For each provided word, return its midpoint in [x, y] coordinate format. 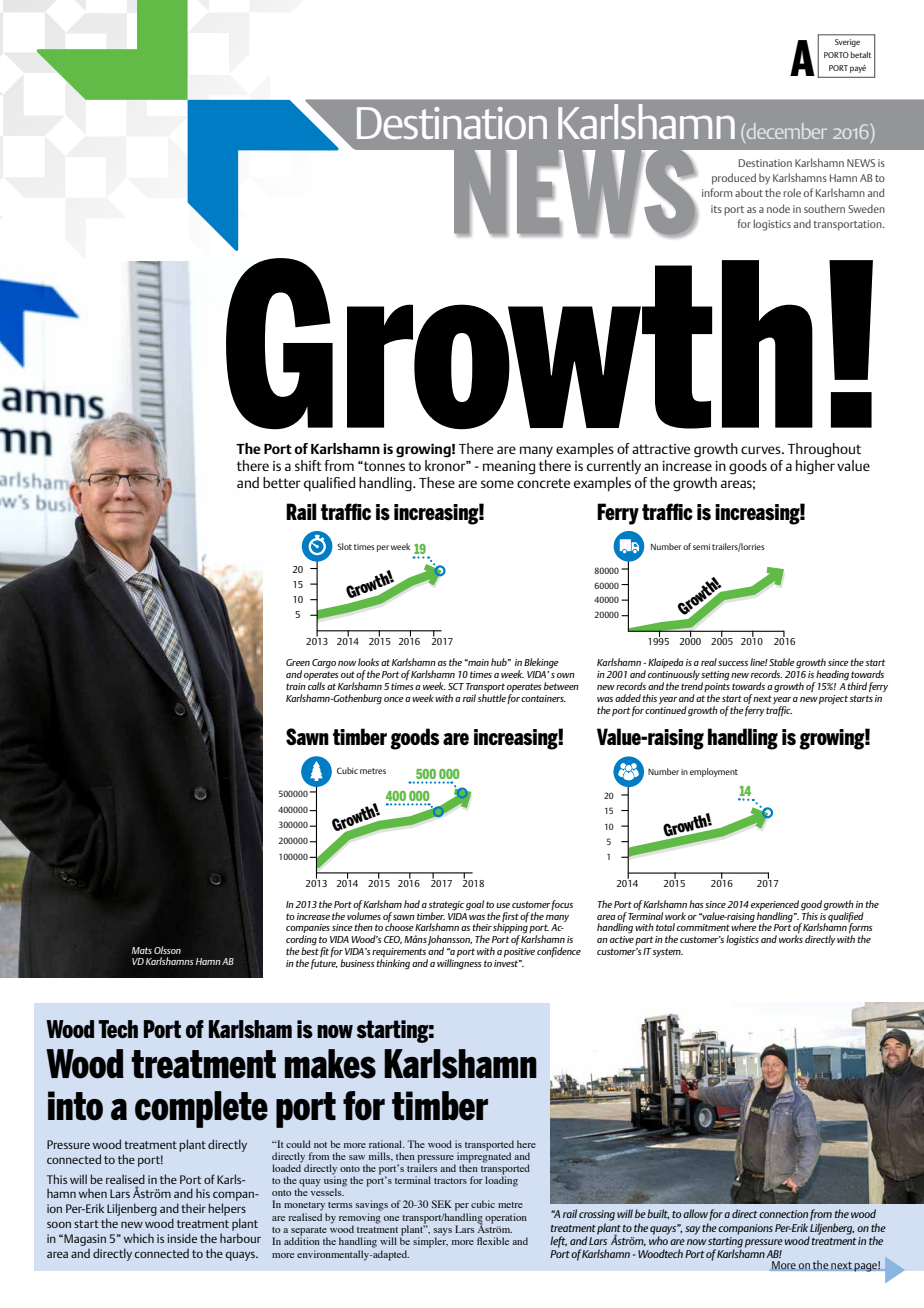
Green [298, 662]
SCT [456, 686]
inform [717, 192]
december [785, 132]
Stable [782, 662]
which [139, 1238]
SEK [442, 1204]
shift [308, 465]
